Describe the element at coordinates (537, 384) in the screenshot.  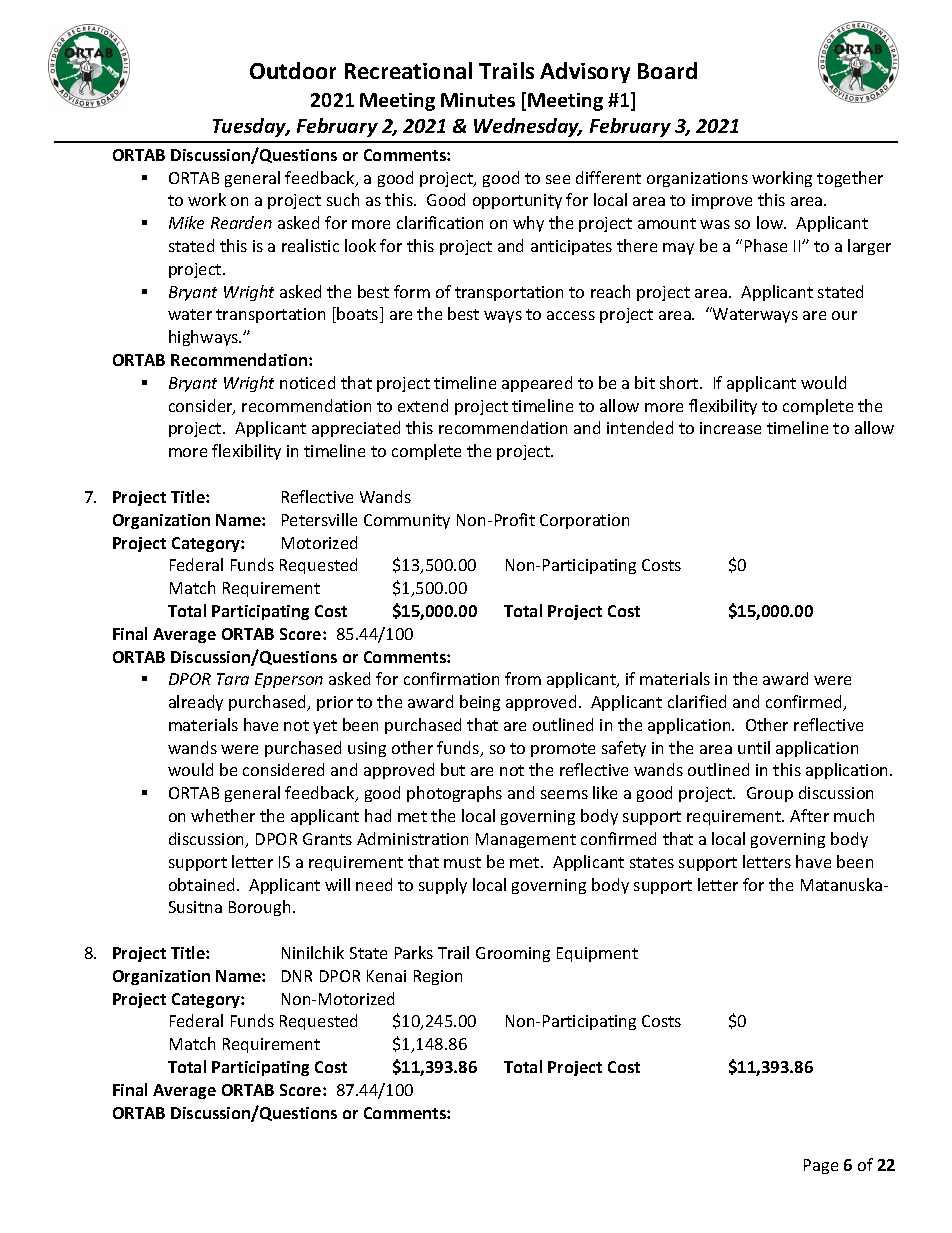
I see `appeared` at that location.
